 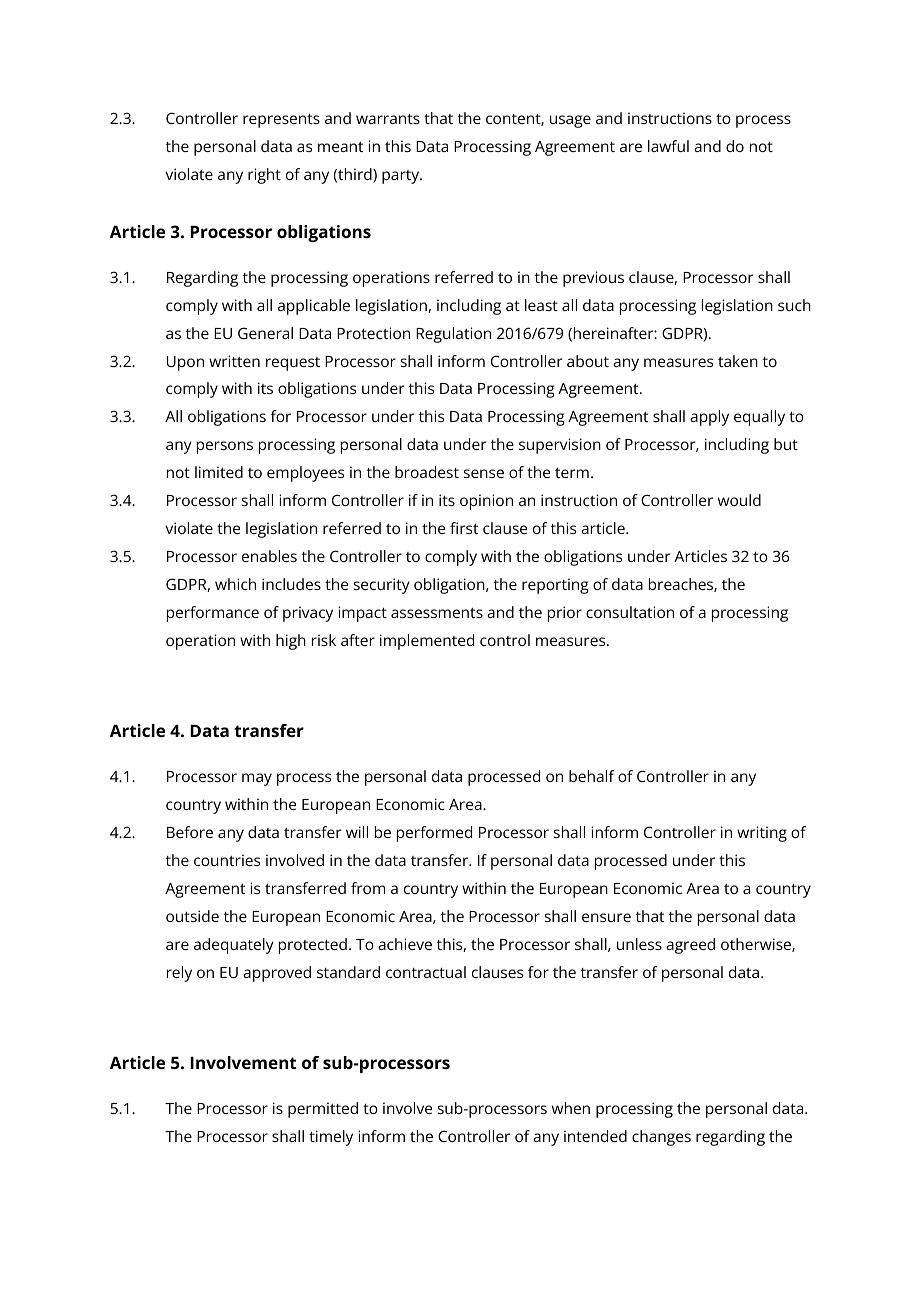 What do you see at coordinates (570, 121) in the screenshot?
I see `usage` at bounding box center [570, 121].
